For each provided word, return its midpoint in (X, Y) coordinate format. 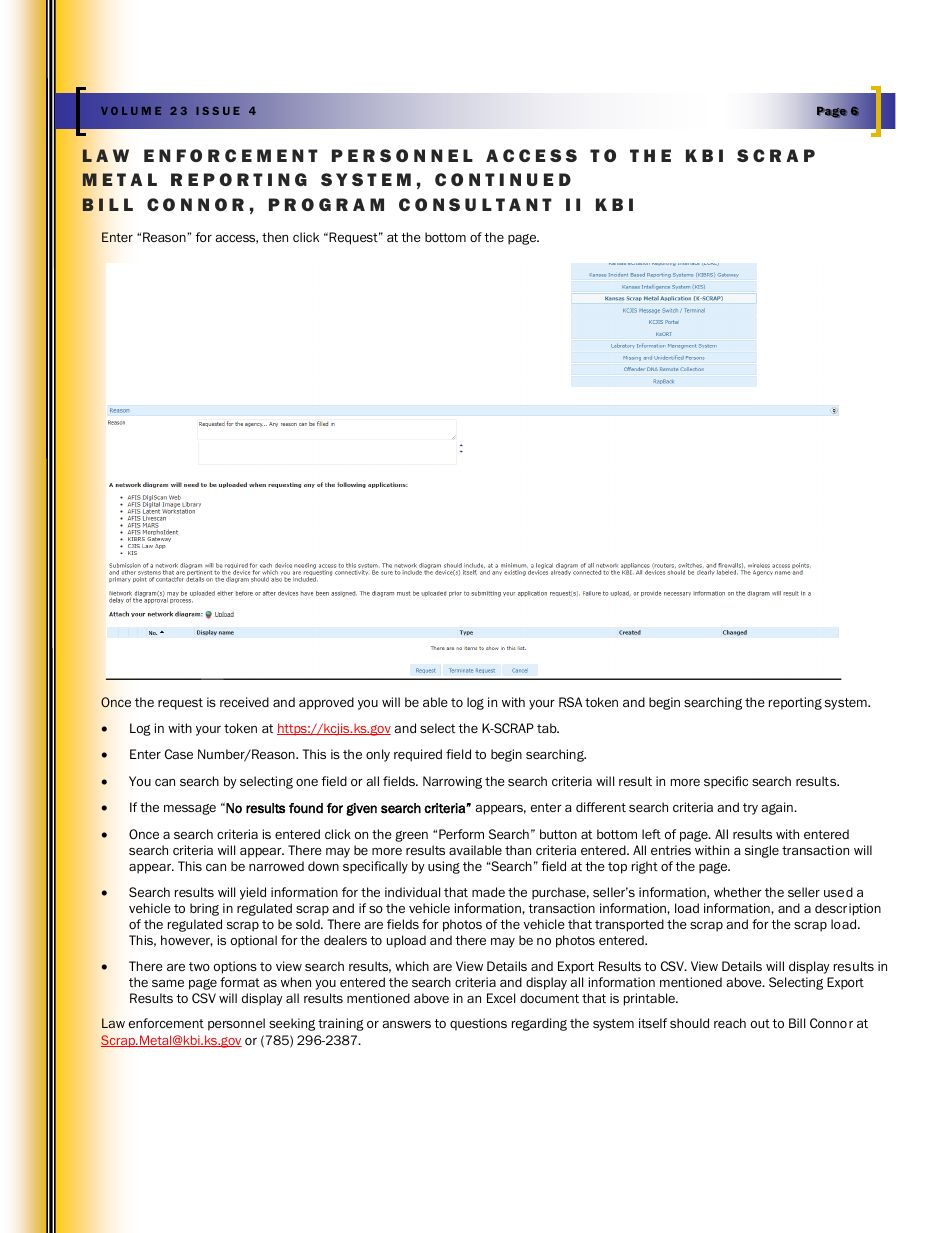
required (418, 755)
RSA (570, 702)
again (778, 808)
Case (179, 754)
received (244, 702)
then (275, 237)
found (306, 808)
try (750, 809)
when (296, 982)
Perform (461, 834)
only (378, 755)
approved (326, 703)
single (762, 851)
